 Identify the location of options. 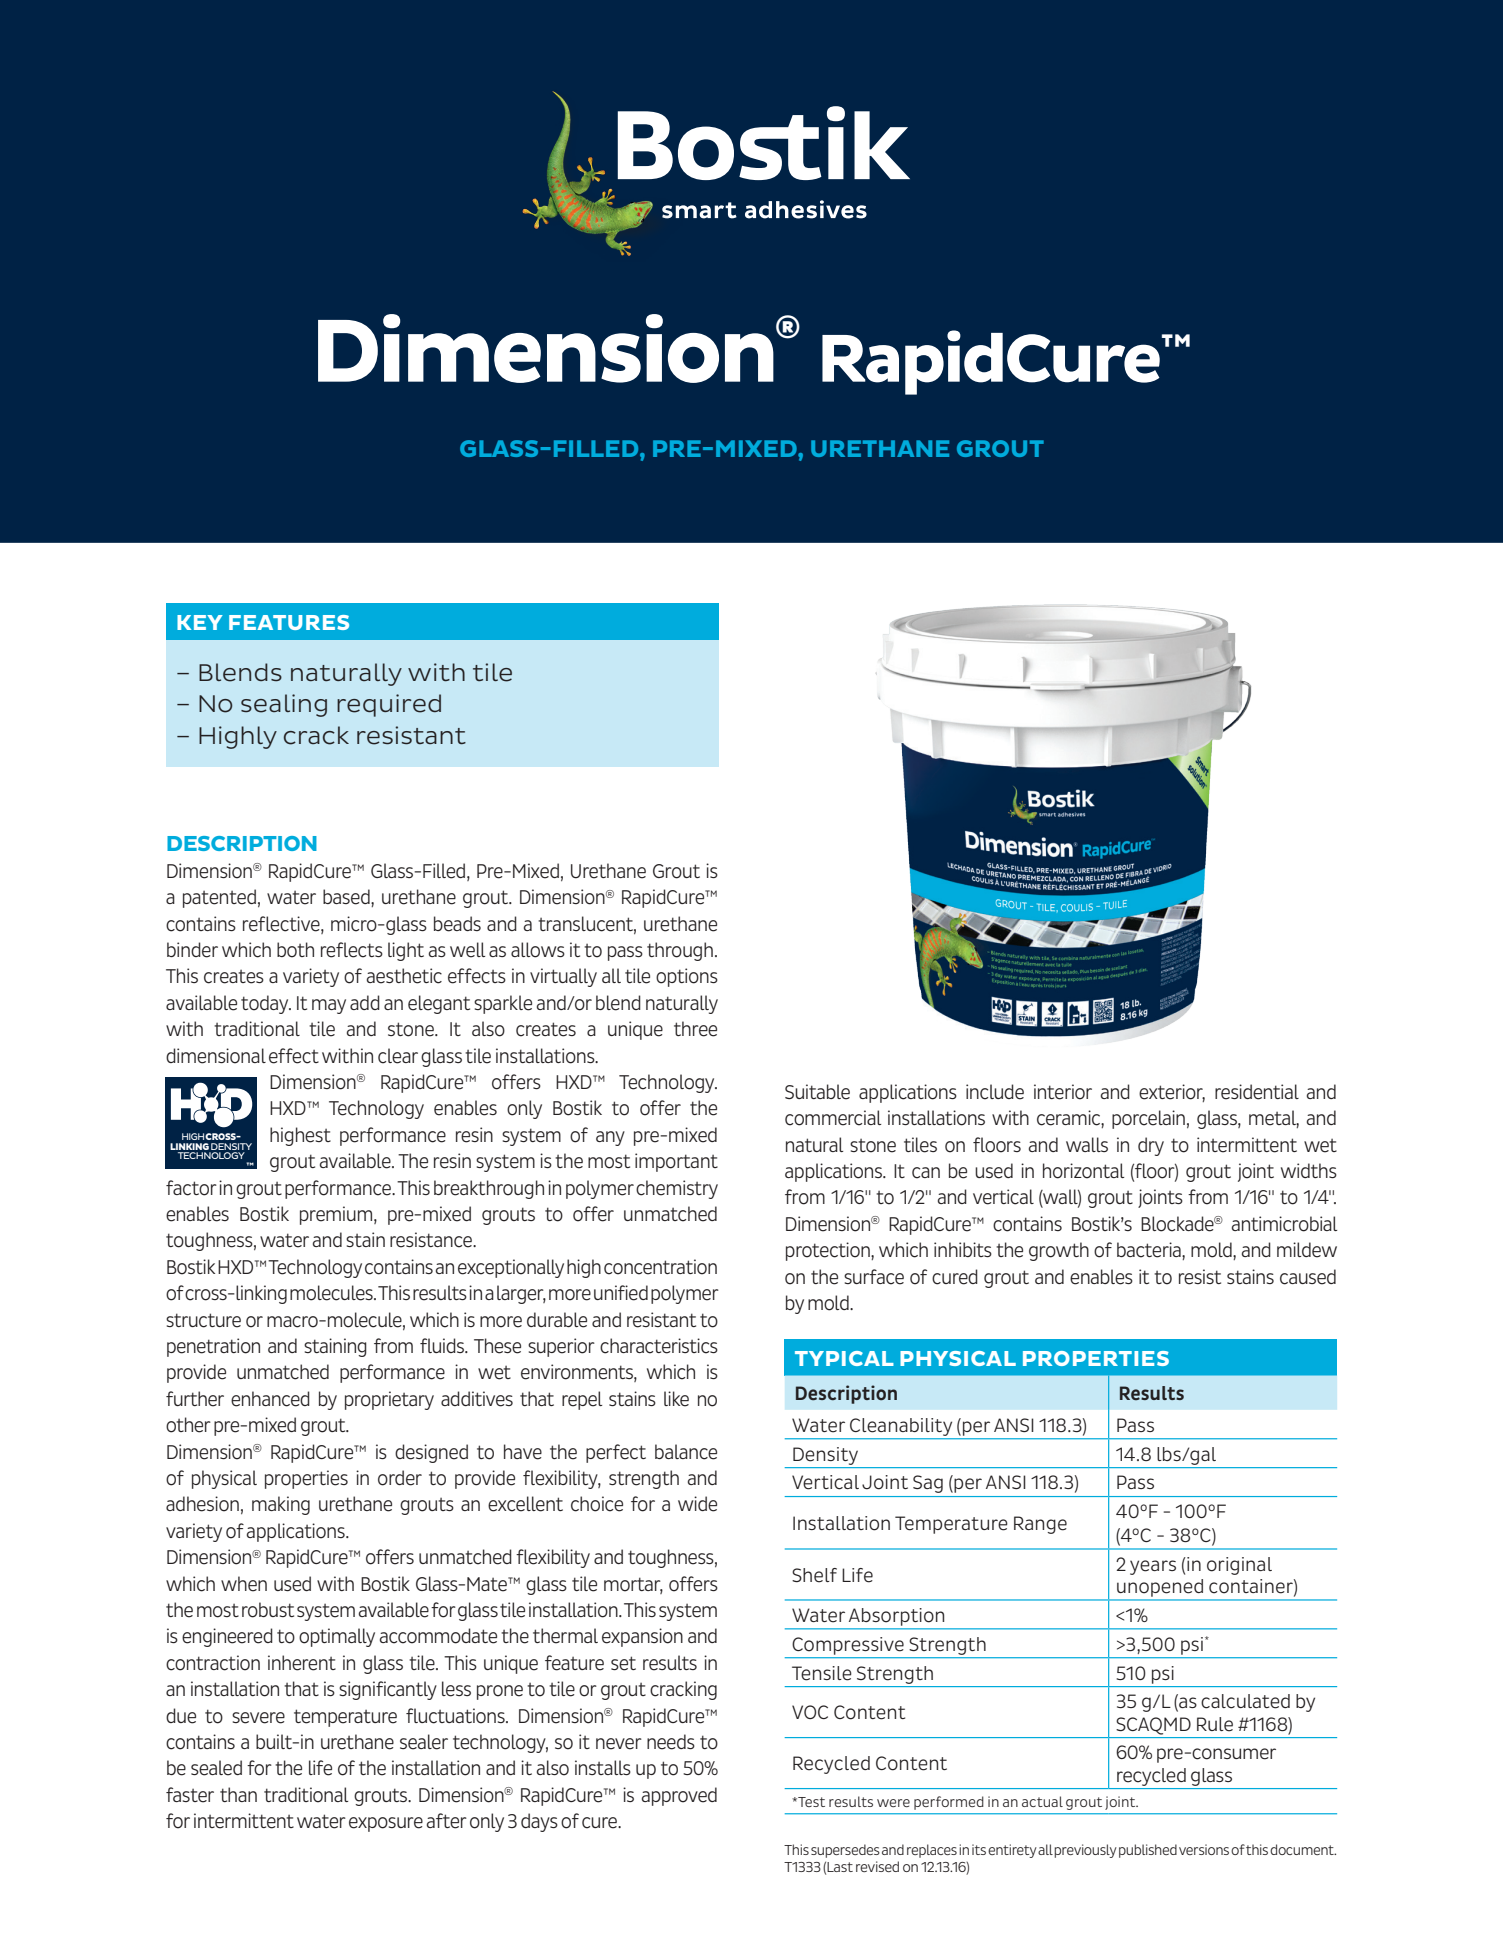
(687, 977).
